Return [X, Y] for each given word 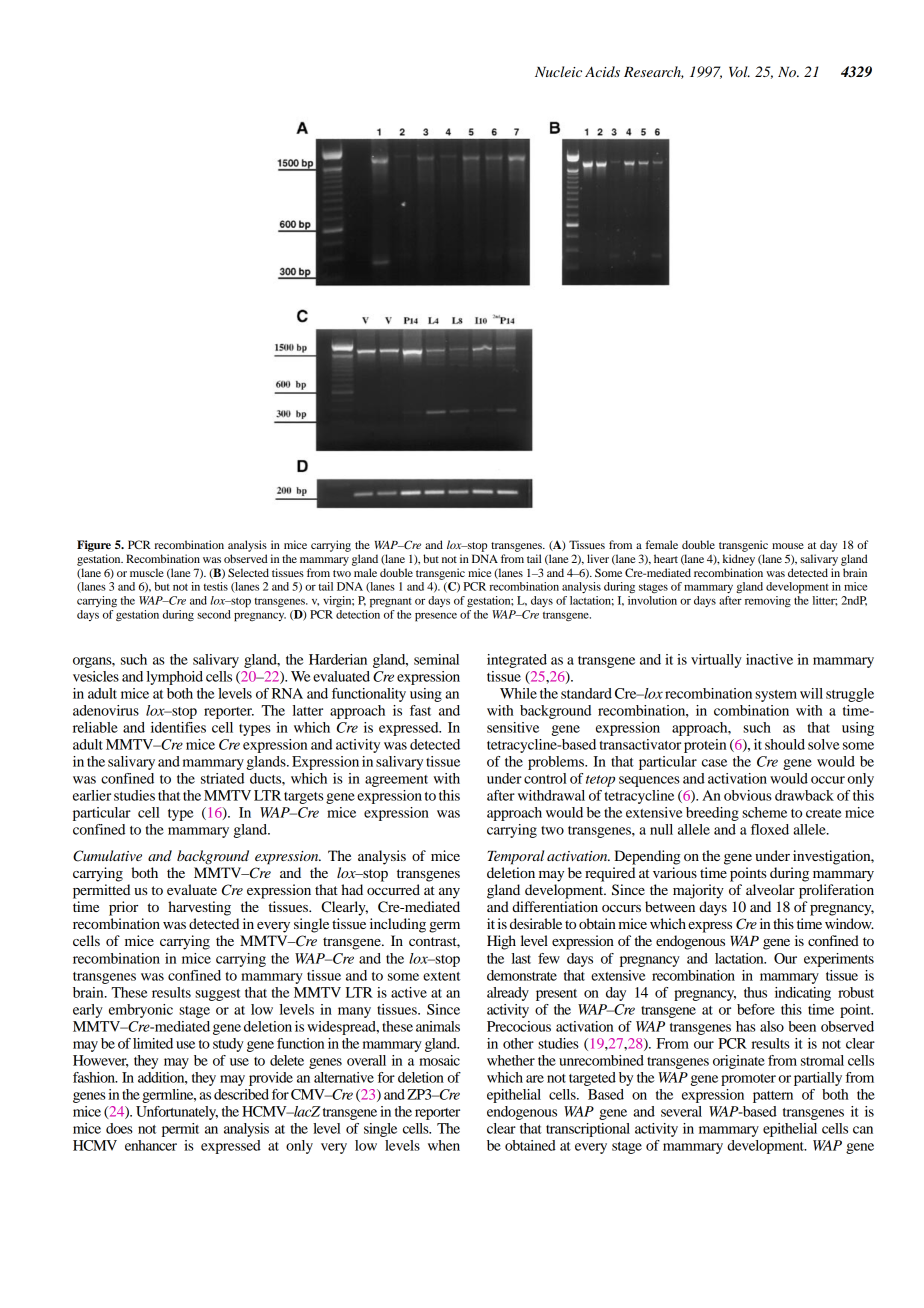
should [785, 744]
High [501, 942]
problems [557, 763]
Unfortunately [177, 1113]
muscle [147, 572]
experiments [839, 960]
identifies [178, 727]
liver [598, 558]
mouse [788, 546]
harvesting [199, 908]
